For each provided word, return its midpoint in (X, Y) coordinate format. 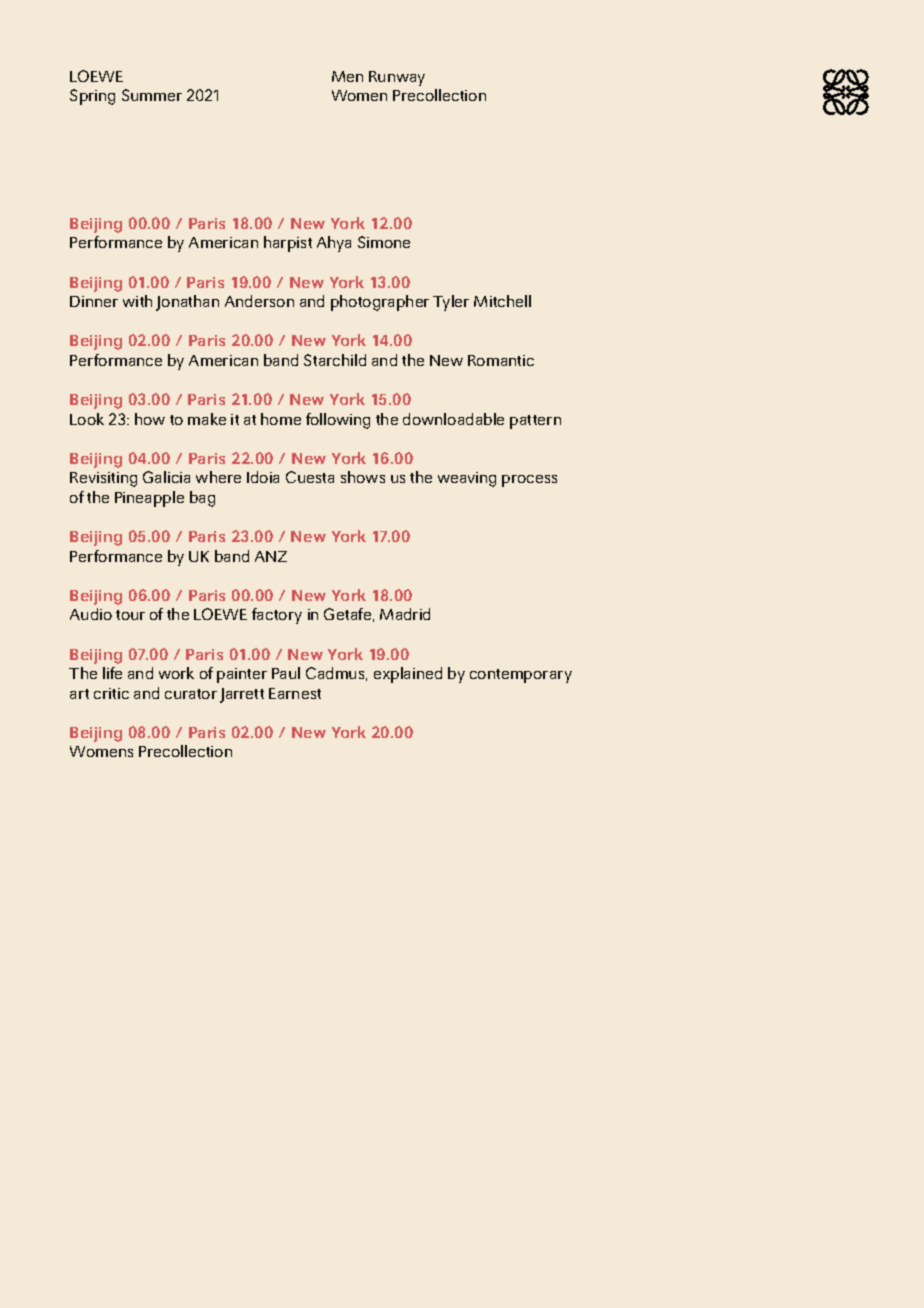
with (137, 301)
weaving (467, 479)
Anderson (259, 301)
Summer (152, 95)
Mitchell (502, 301)
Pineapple (149, 499)
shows (363, 477)
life (112, 673)
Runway (397, 78)
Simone (384, 242)
